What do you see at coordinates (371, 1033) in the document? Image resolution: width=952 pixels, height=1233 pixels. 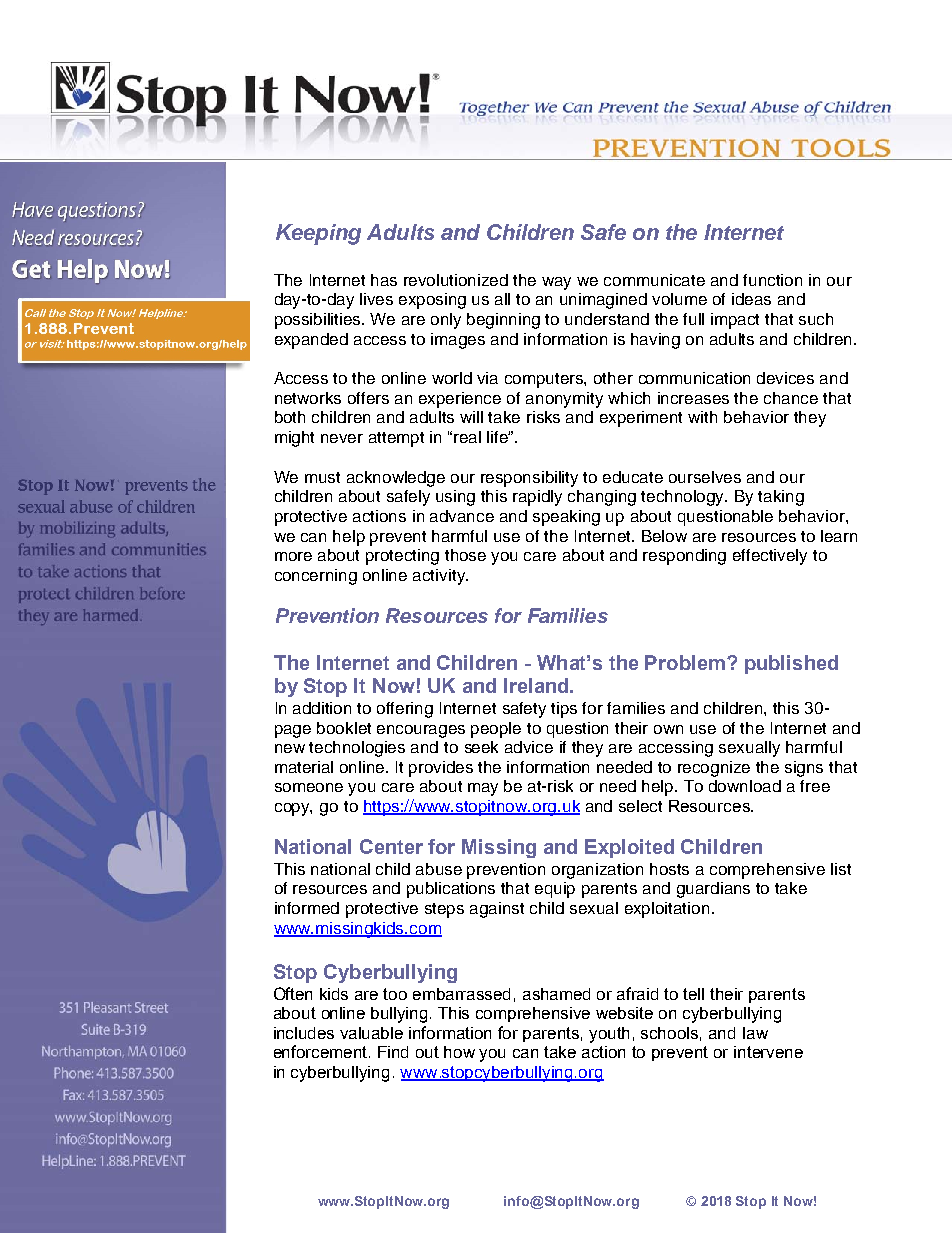 I see `valuable` at bounding box center [371, 1033].
